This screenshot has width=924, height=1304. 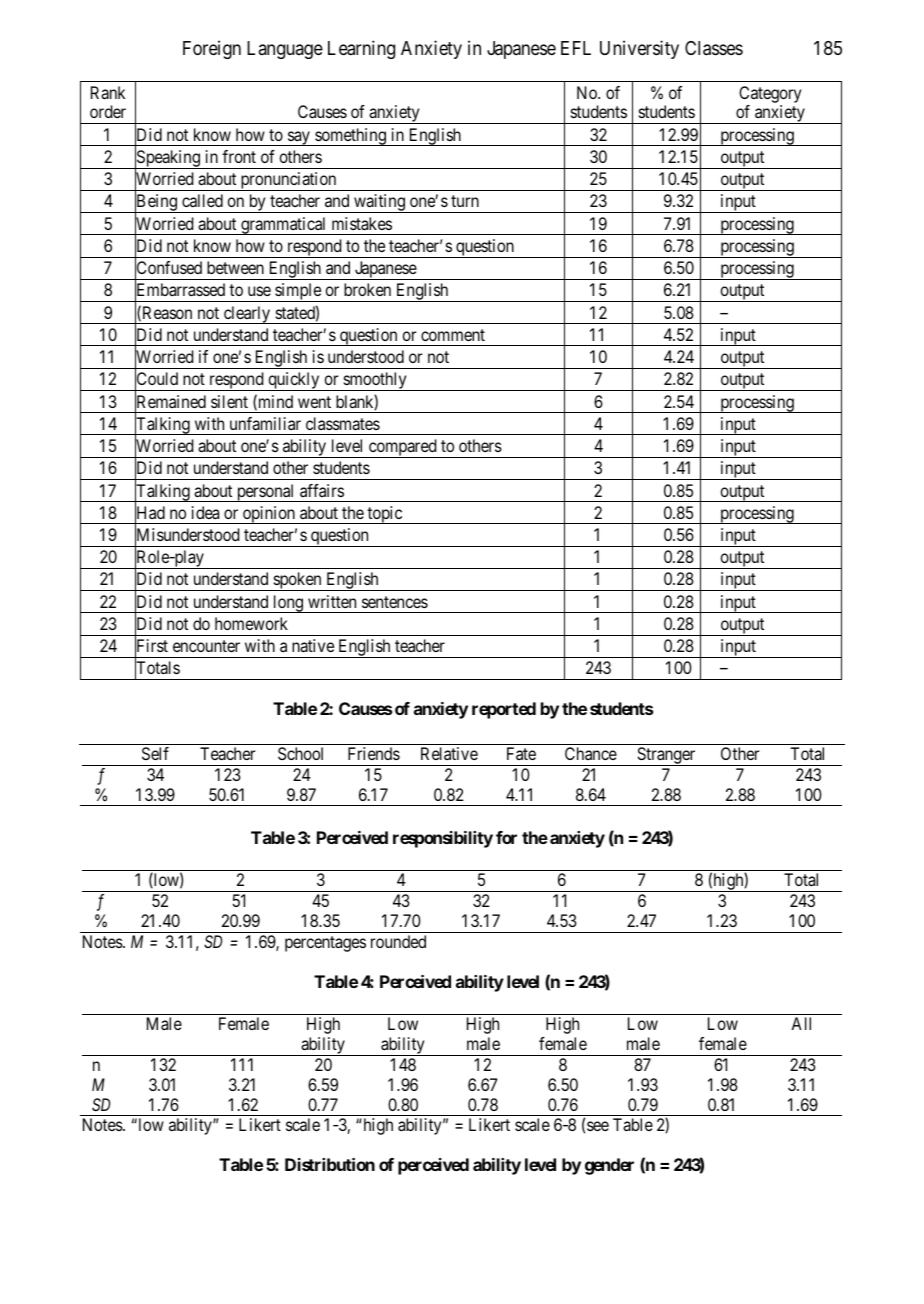 What do you see at coordinates (591, 753) in the screenshot?
I see `Chance` at bounding box center [591, 753].
